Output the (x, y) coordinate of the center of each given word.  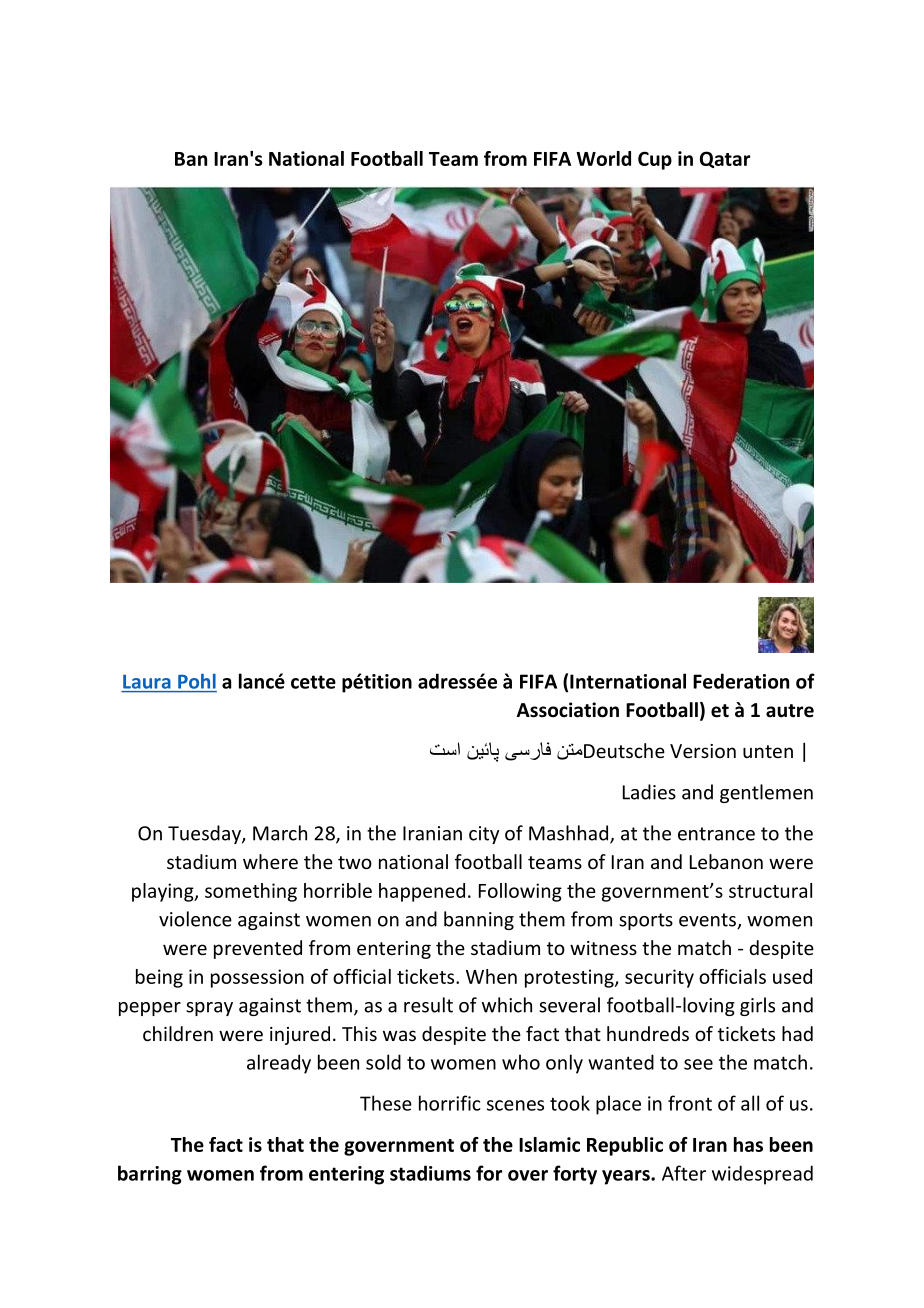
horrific (450, 1103)
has (748, 1144)
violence (195, 919)
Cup (655, 160)
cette (313, 682)
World (603, 158)
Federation (741, 681)
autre (790, 711)
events (708, 921)
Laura (147, 682)
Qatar (725, 159)
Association (568, 710)
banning (479, 920)
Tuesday (205, 834)
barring (150, 1175)
